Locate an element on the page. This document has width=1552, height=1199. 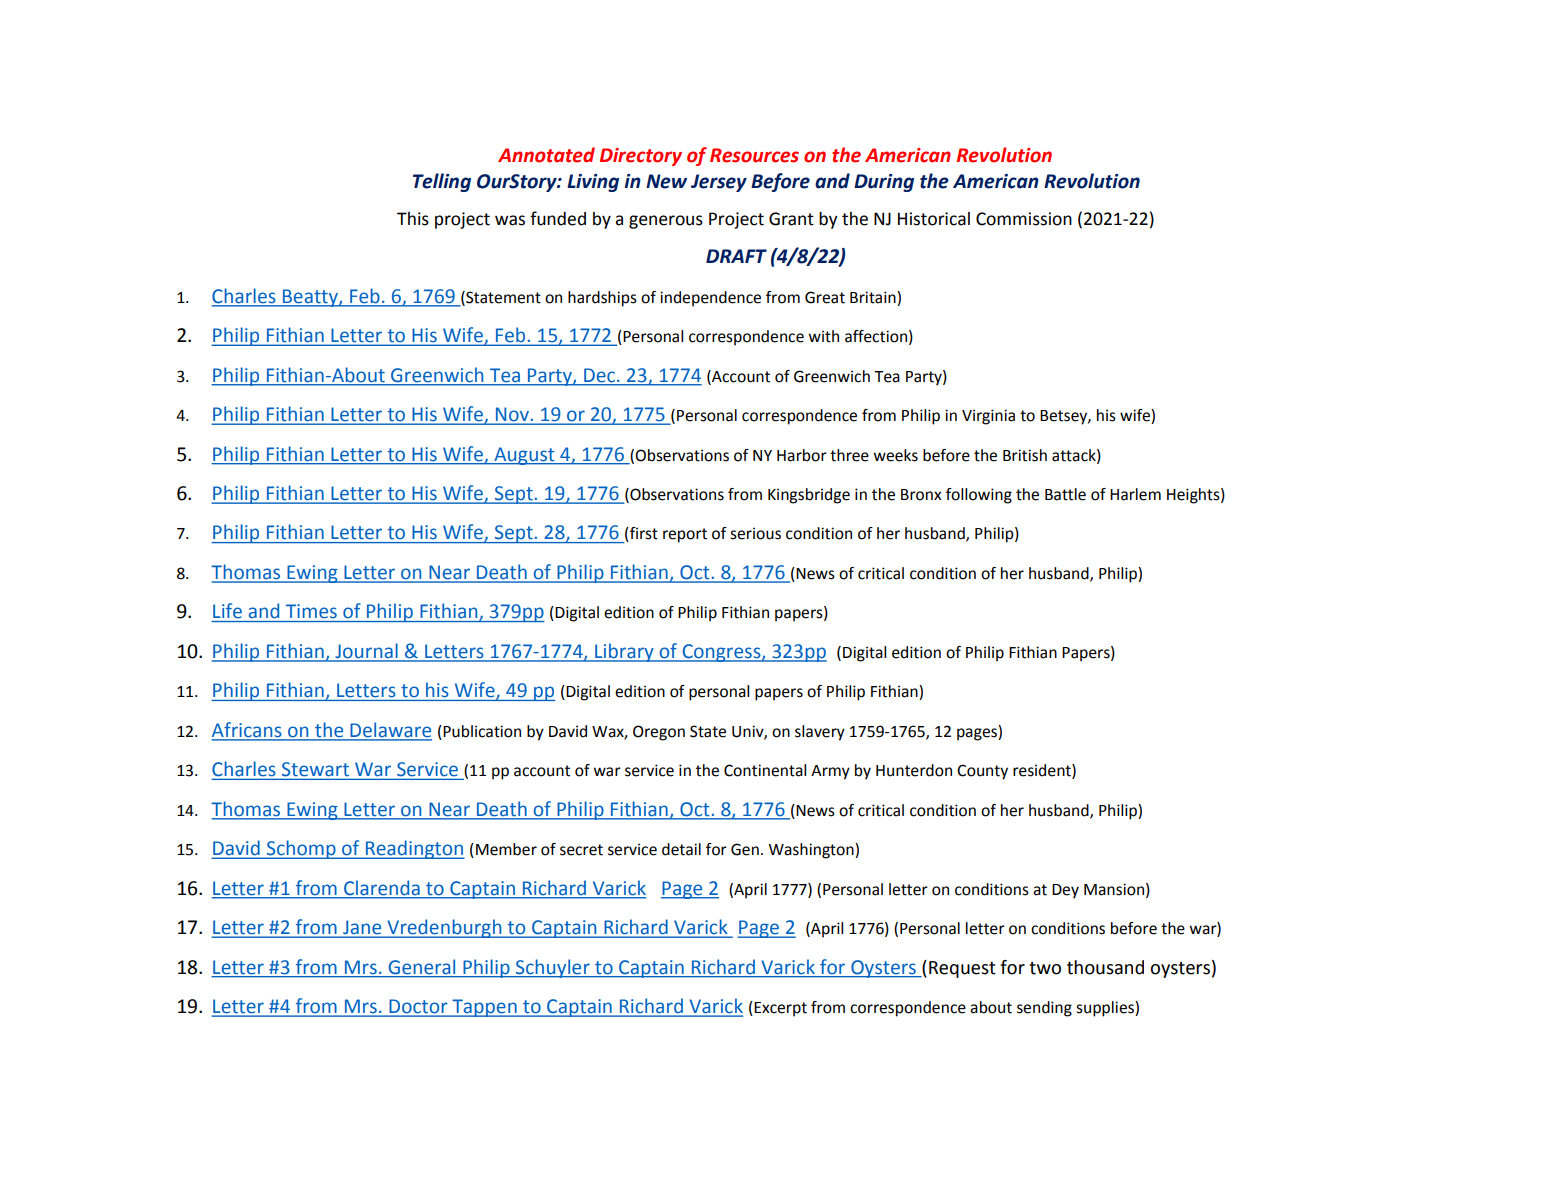
Jersey is located at coordinates (719, 183).
